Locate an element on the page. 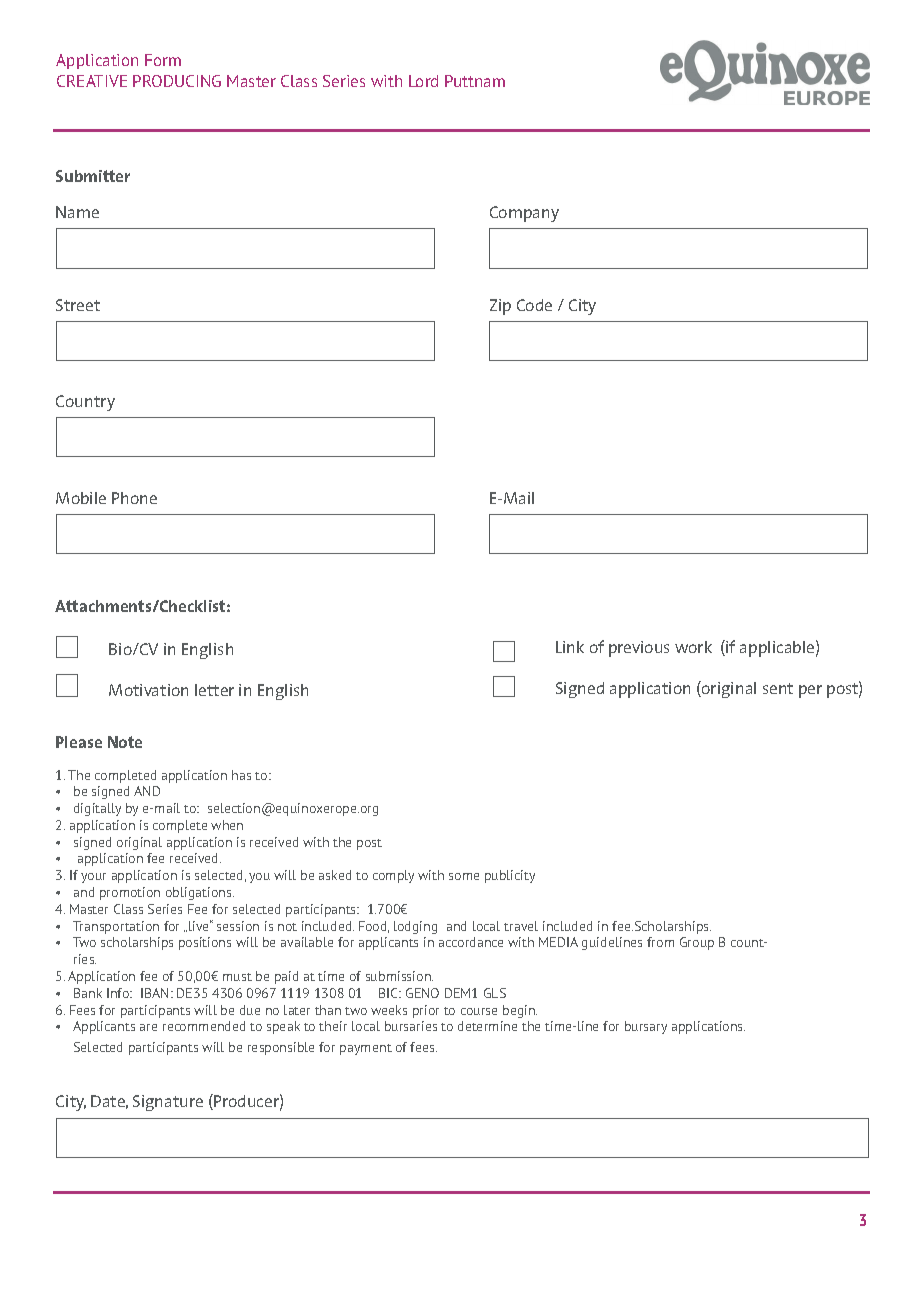 Image resolution: width=924 pixels, height=1308 pixels. work is located at coordinates (693, 647).
